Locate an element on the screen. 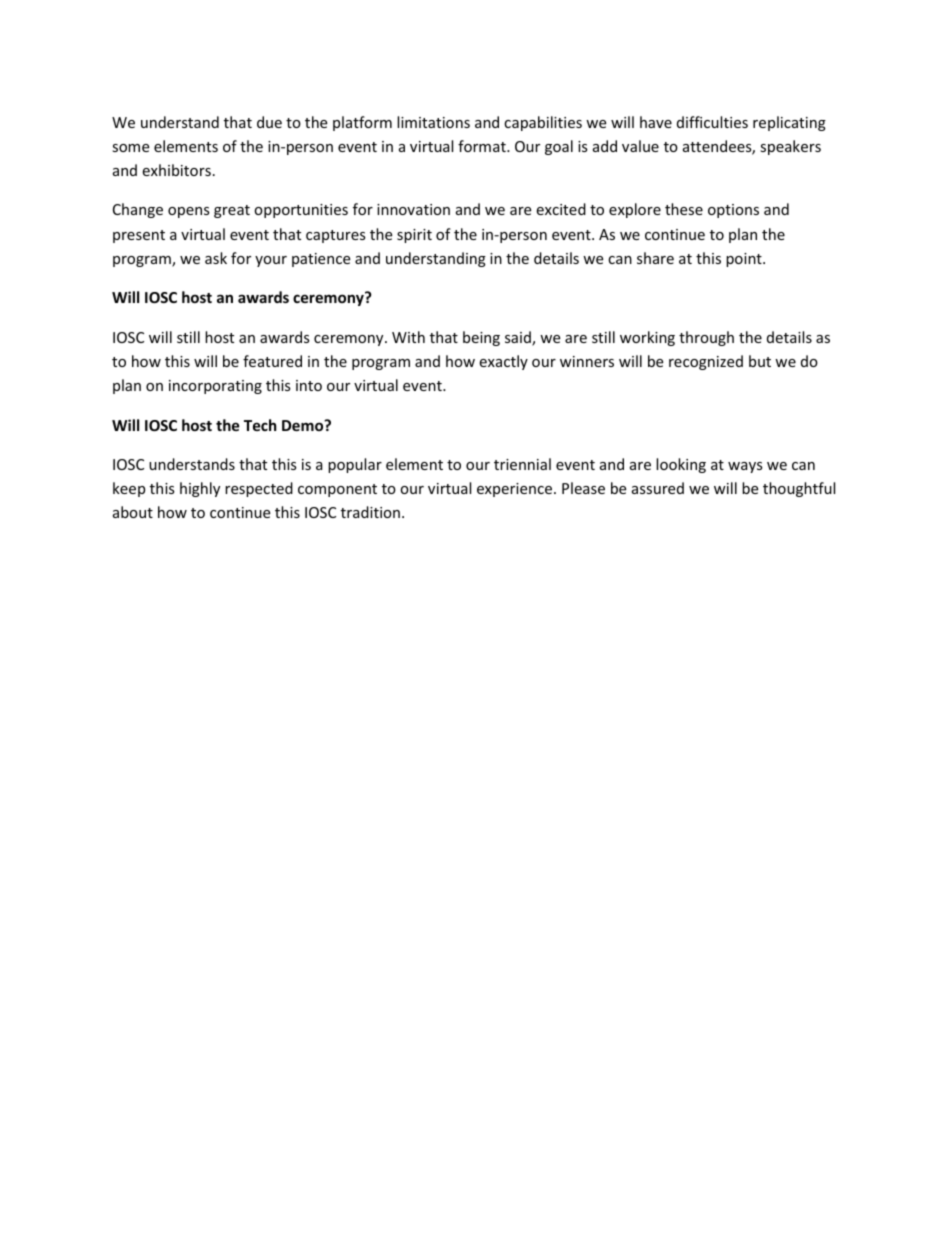  highly is located at coordinates (200, 489).
